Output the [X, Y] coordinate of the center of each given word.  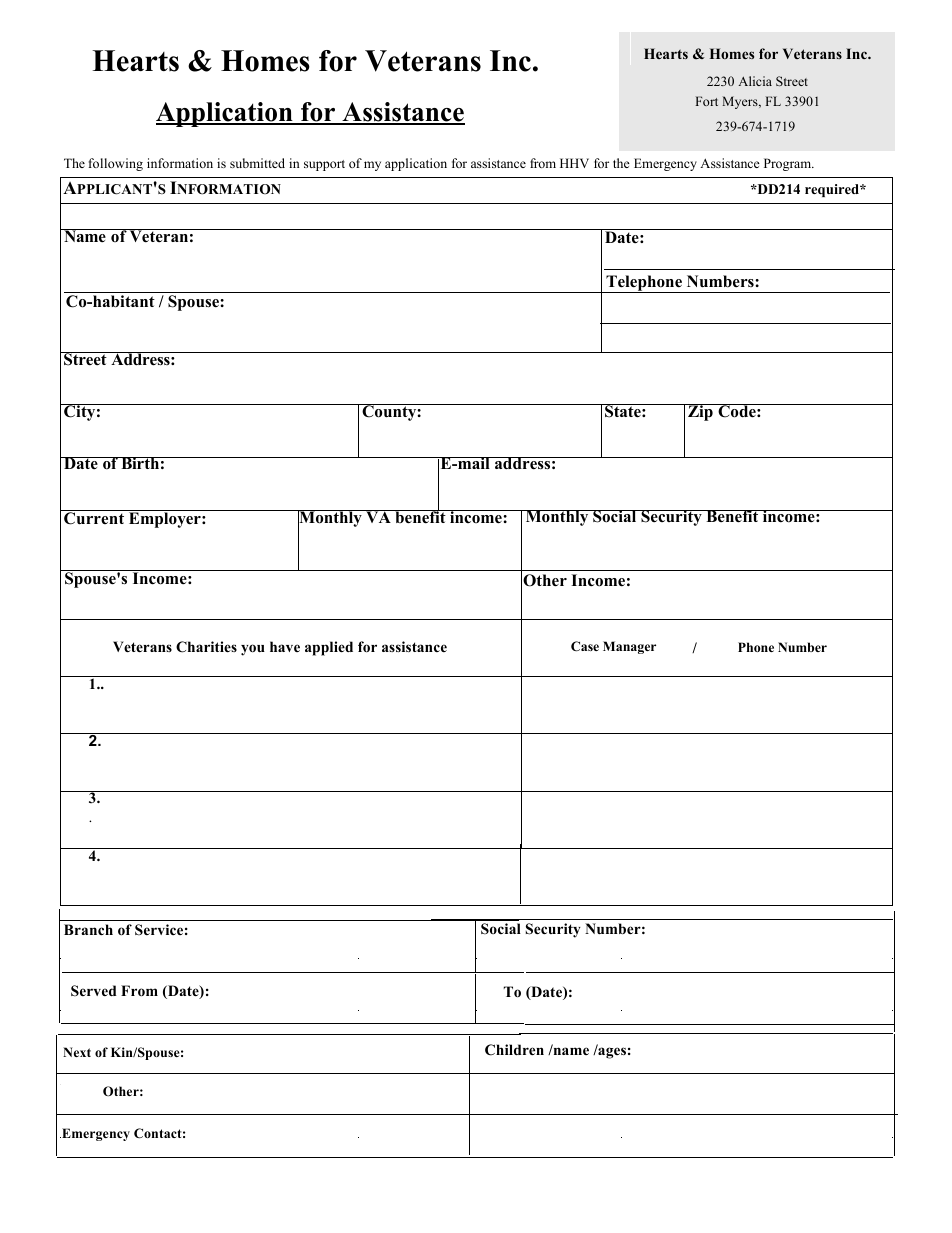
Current [94, 518]
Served [94, 991]
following [116, 164]
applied [329, 648]
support [324, 165]
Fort [706, 101]
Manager [629, 647]
